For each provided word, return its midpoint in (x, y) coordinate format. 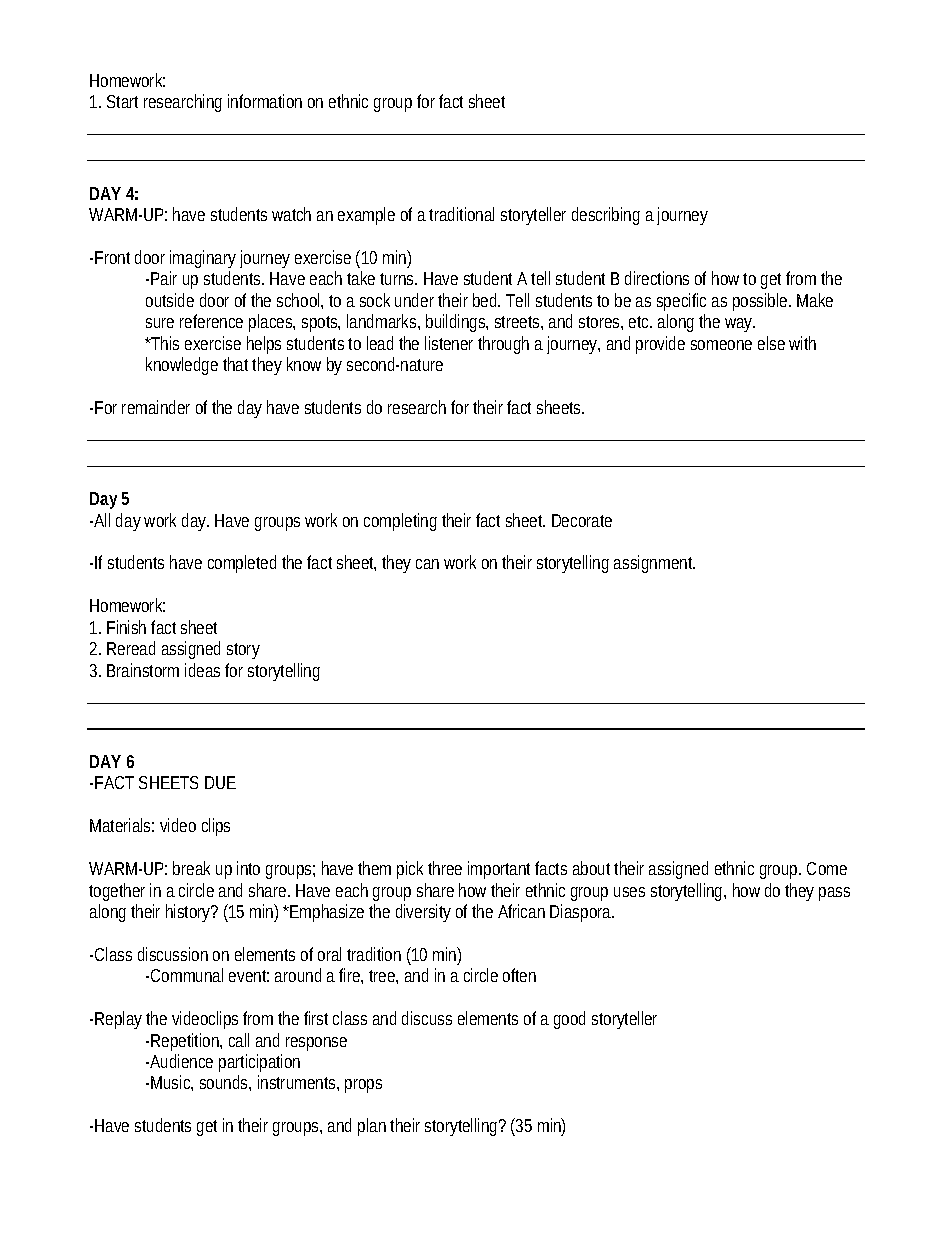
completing (400, 522)
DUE (220, 782)
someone (721, 345)
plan (372, 1127)
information (265, 101)
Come (827, 868)
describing (606, 216)
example (366, 216)
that (238, 364)
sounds (225, 1083)
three (445, 868)
